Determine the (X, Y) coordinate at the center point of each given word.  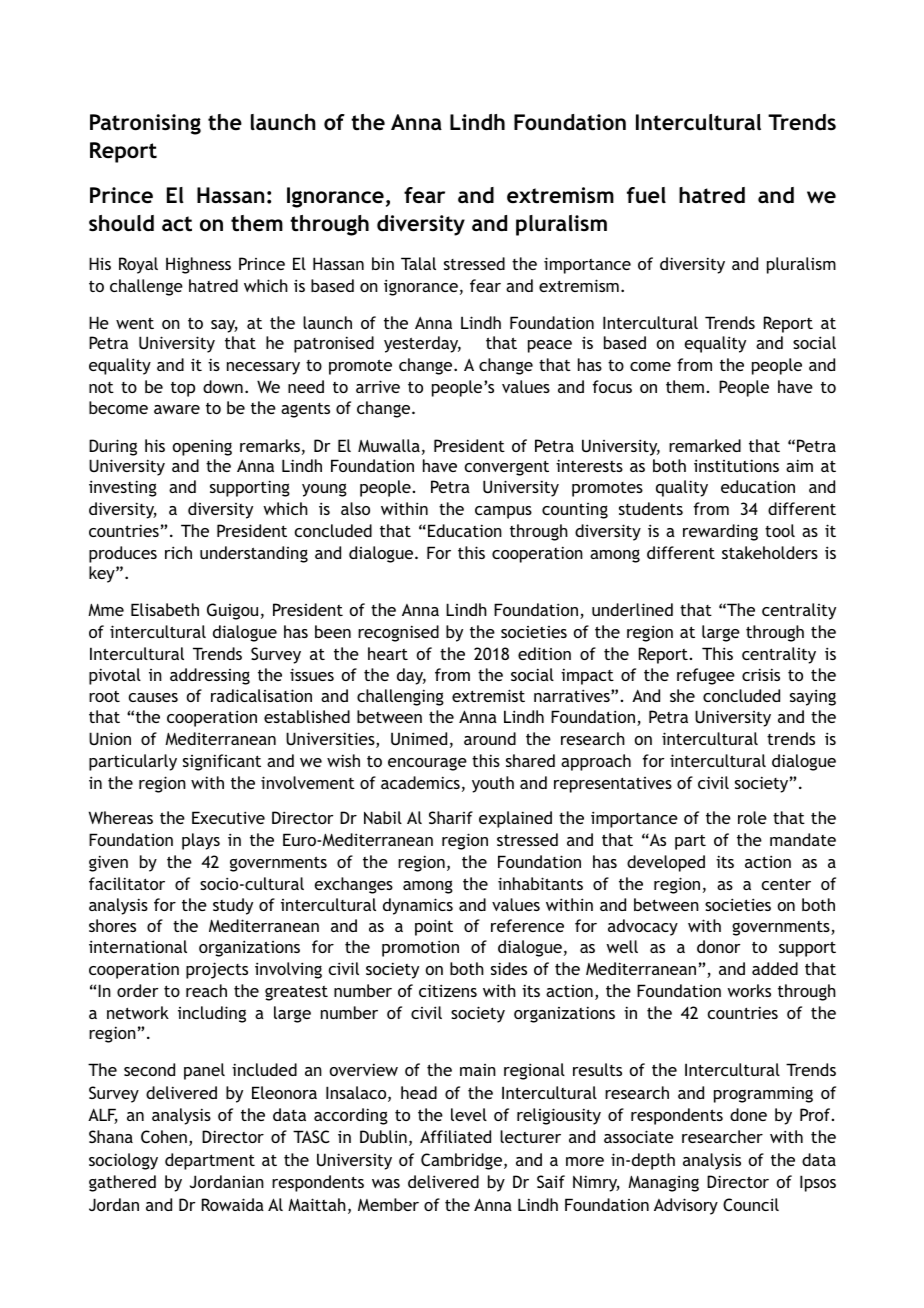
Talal (418, 263)
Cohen (164, 1136)
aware (177, 409)
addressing (210, 676)
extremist (488, 695)
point (434, 927)
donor (719, 946)
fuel (646, 195)
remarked (705, 445)
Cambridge (463, 1161)
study (233, 906)
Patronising (145, 124)
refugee (706, 676)
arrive (378, 386)
